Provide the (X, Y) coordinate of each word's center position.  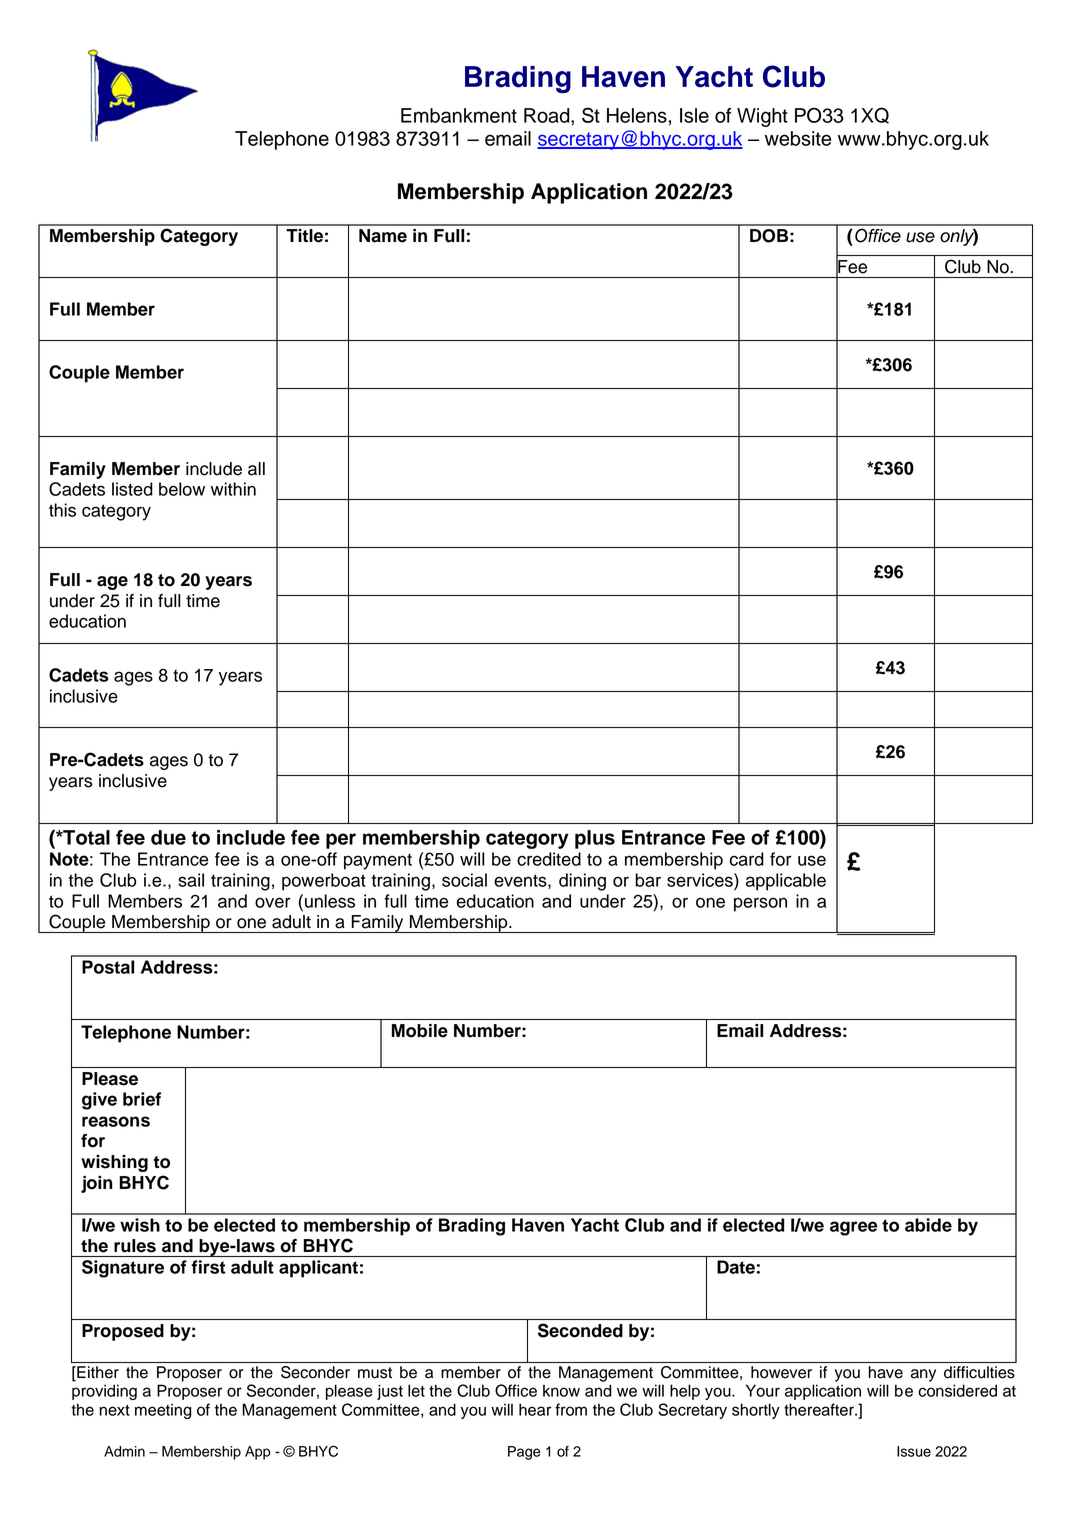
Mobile (420, 1031)
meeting (163, 1411)
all (256, 469)
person (760, 904)
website (798, 138)
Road (548, 115)
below (182, 489)
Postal (108, 967)
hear (535, 1409)
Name (383, 236)
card (747, 859)
